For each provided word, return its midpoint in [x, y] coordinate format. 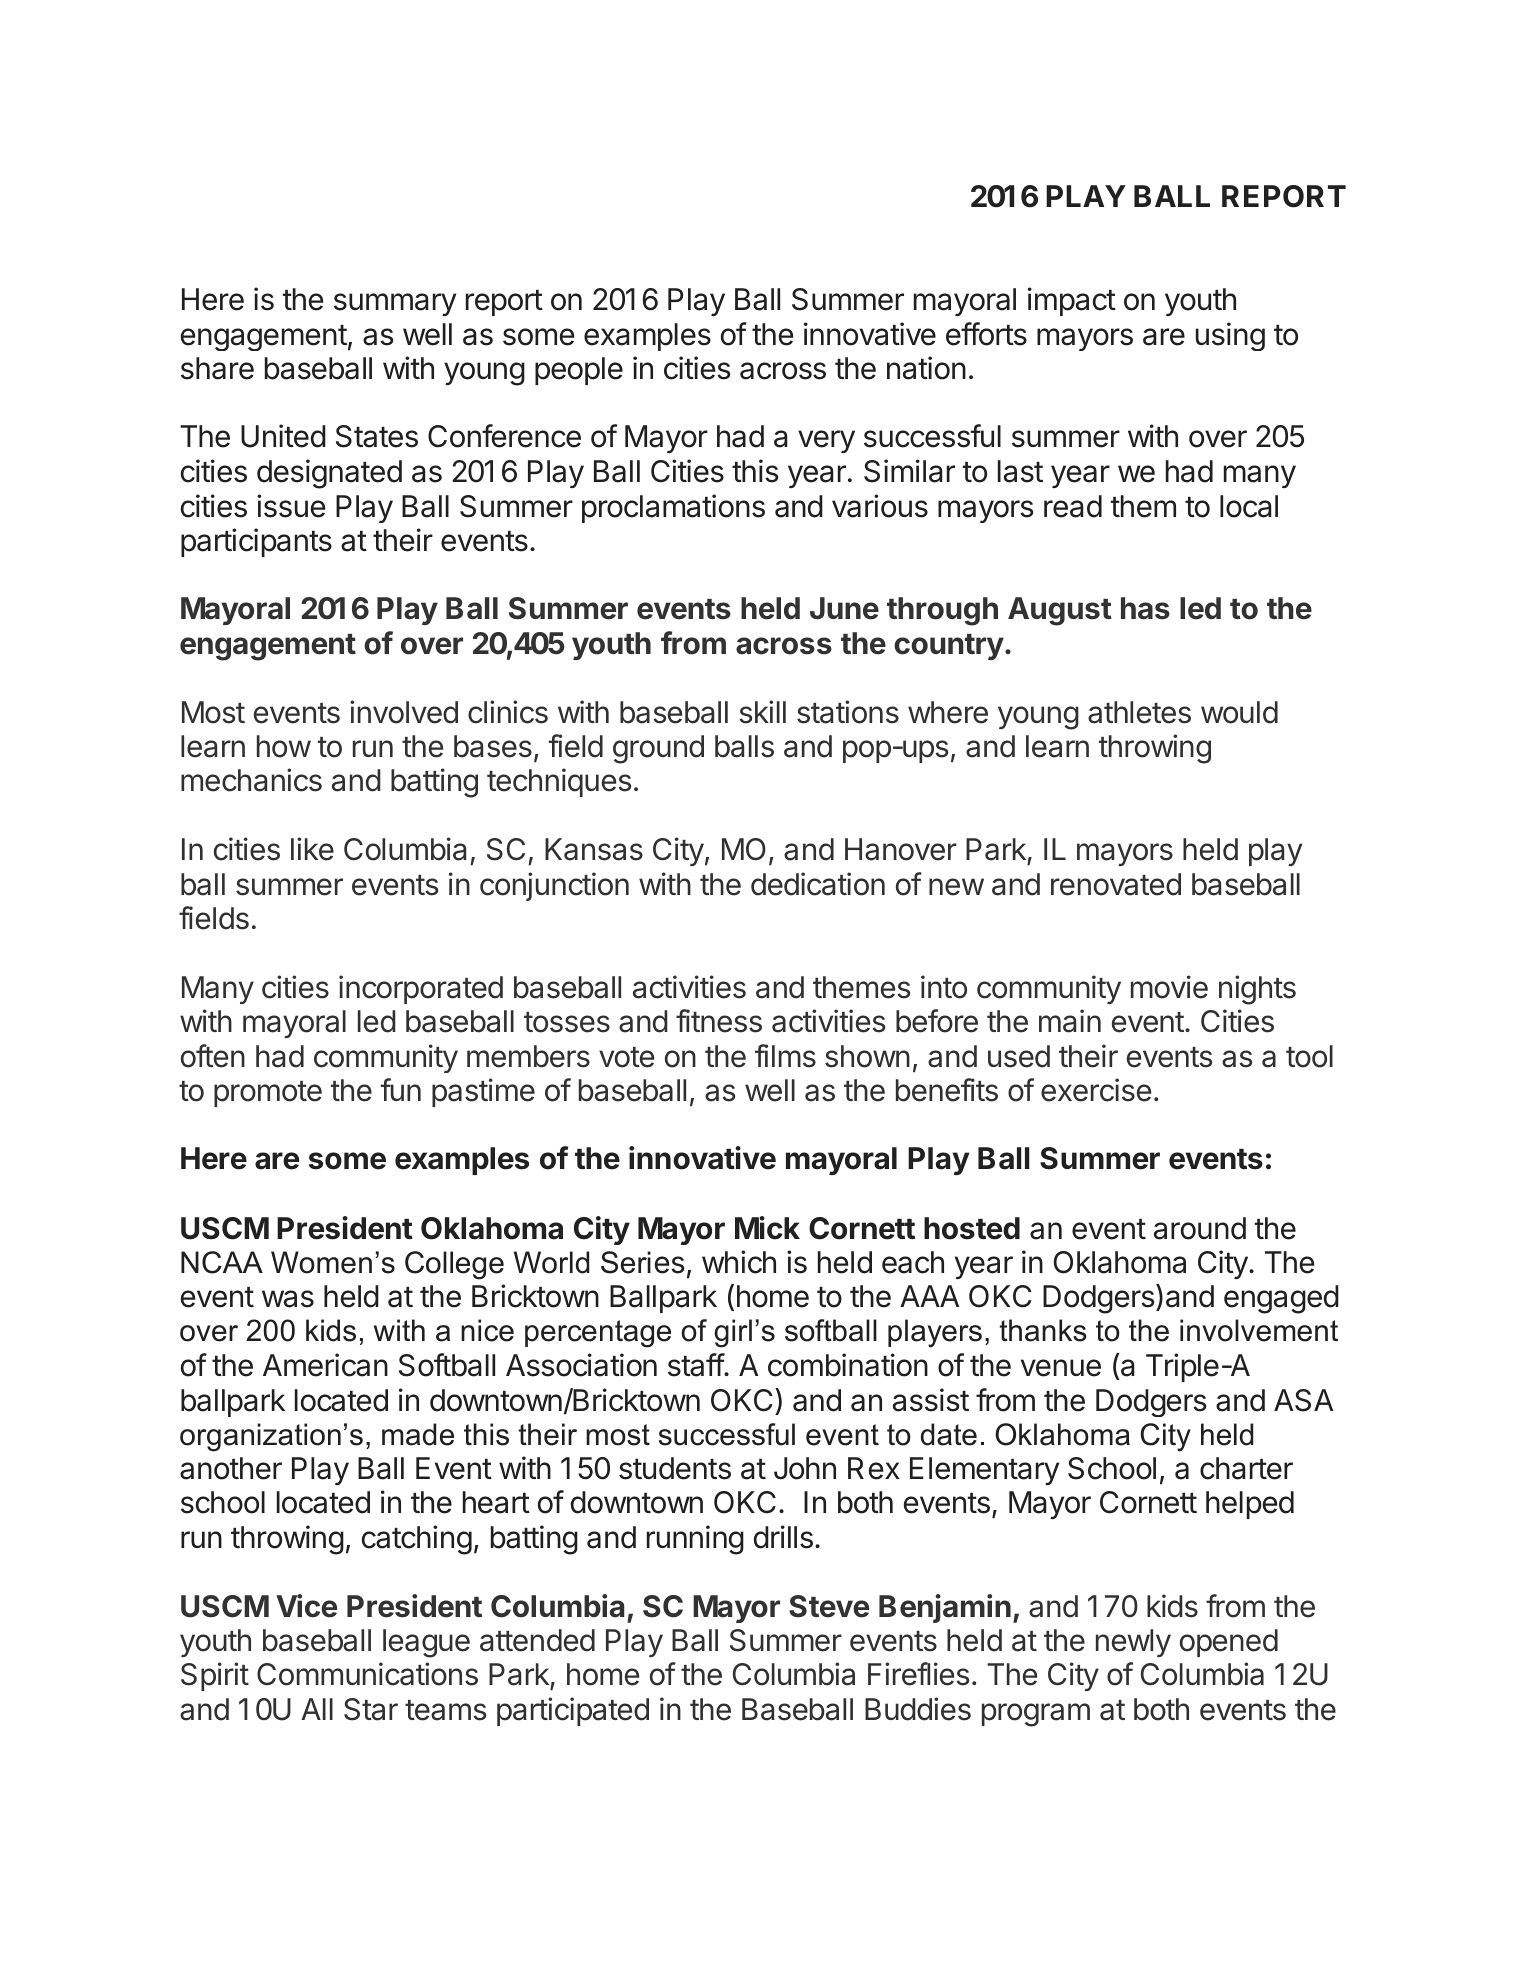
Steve [829, 1606]
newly [1133, 1643]
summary [395, 304]
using [1230, 336]
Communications [367, 1674]
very [826, 441]
